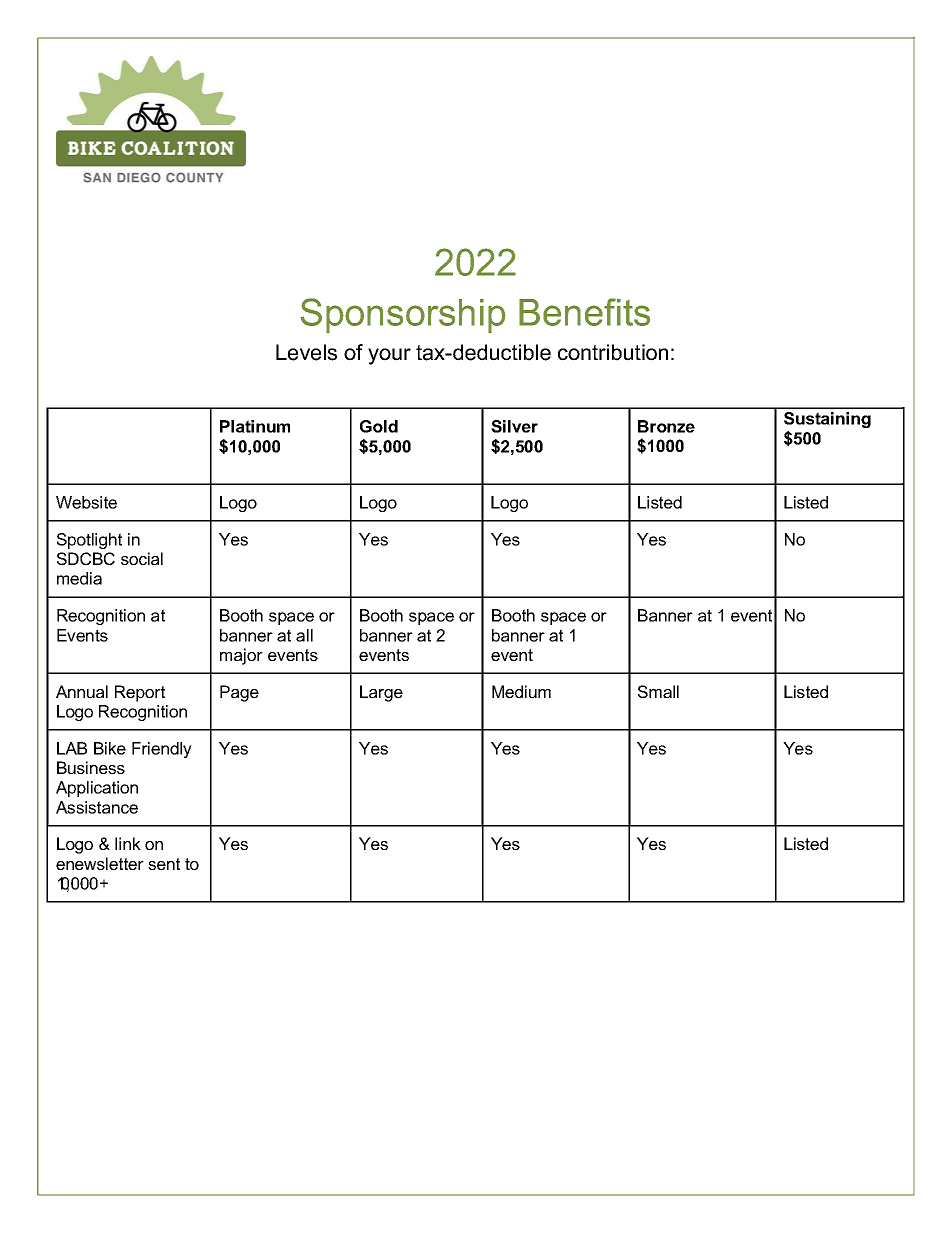 This screenshot has width=952, height=1233. What do you see at coordinates (379, 426) in the screenshot?
I see `Gold` at bounding box center [379, 426].
